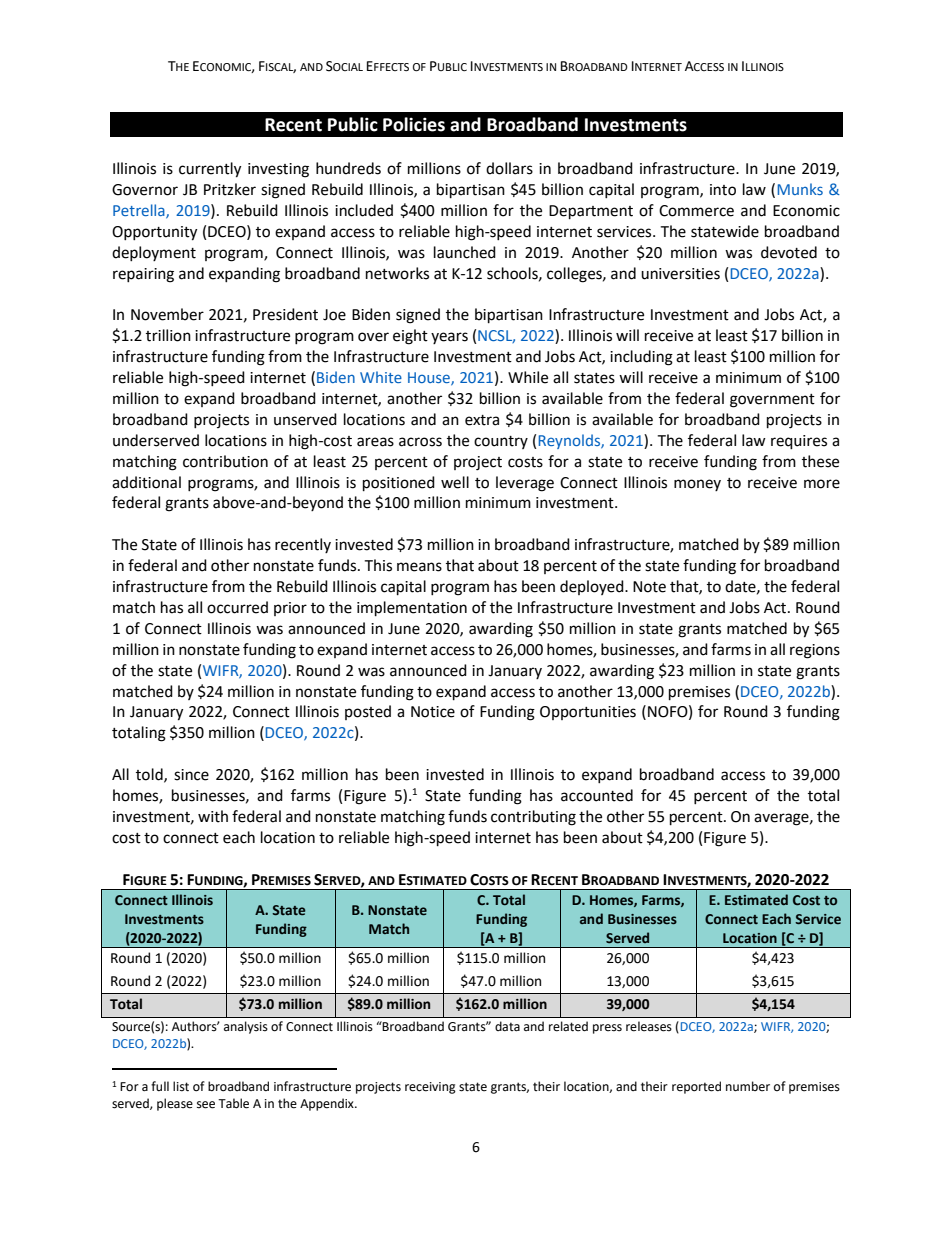 The image size is (952, 1233). Describe the element at coordinates (723, 190) in the screenshot. I see `into` at that location.
